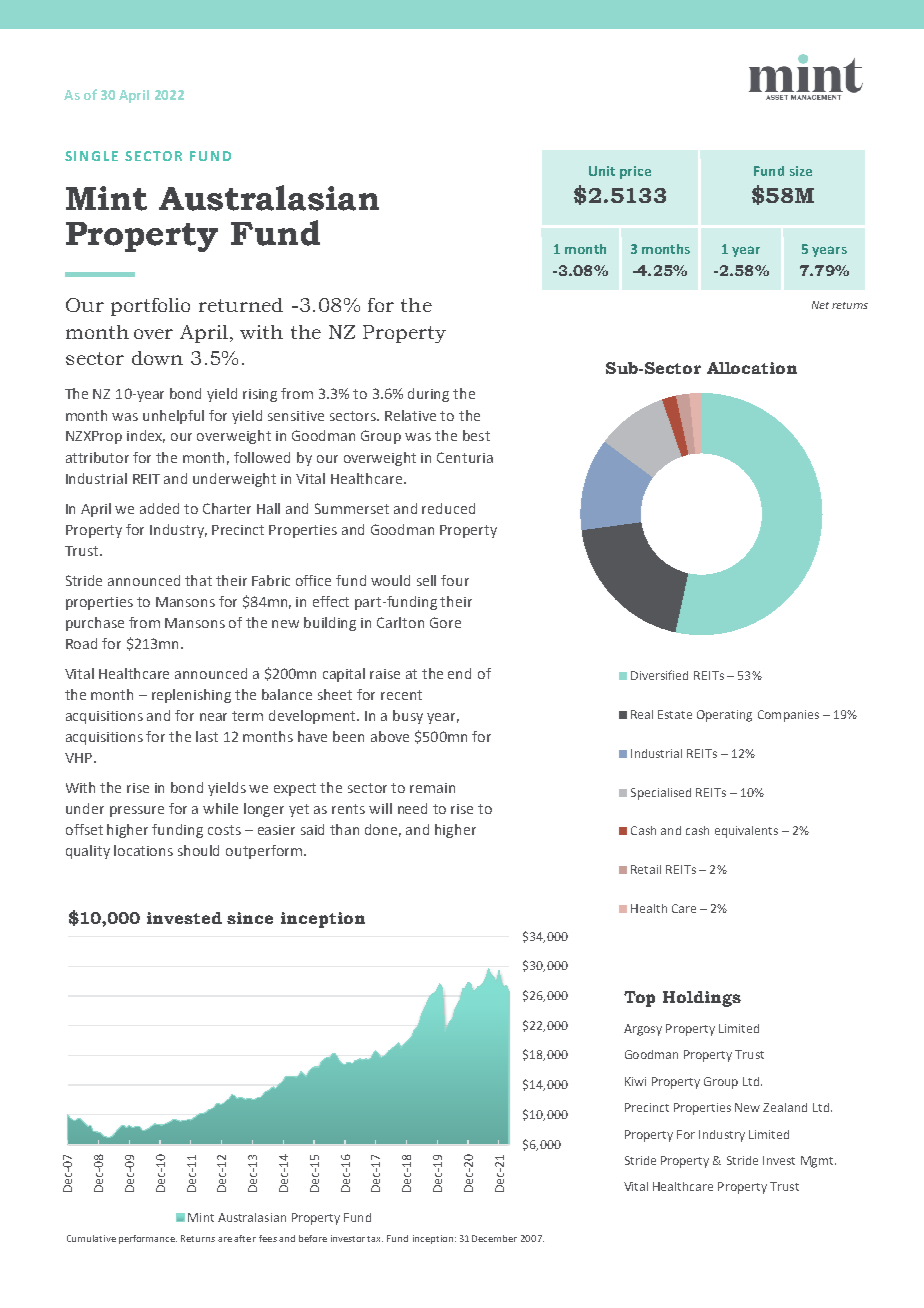  I want to click on portfolio, so click(150, 307).
